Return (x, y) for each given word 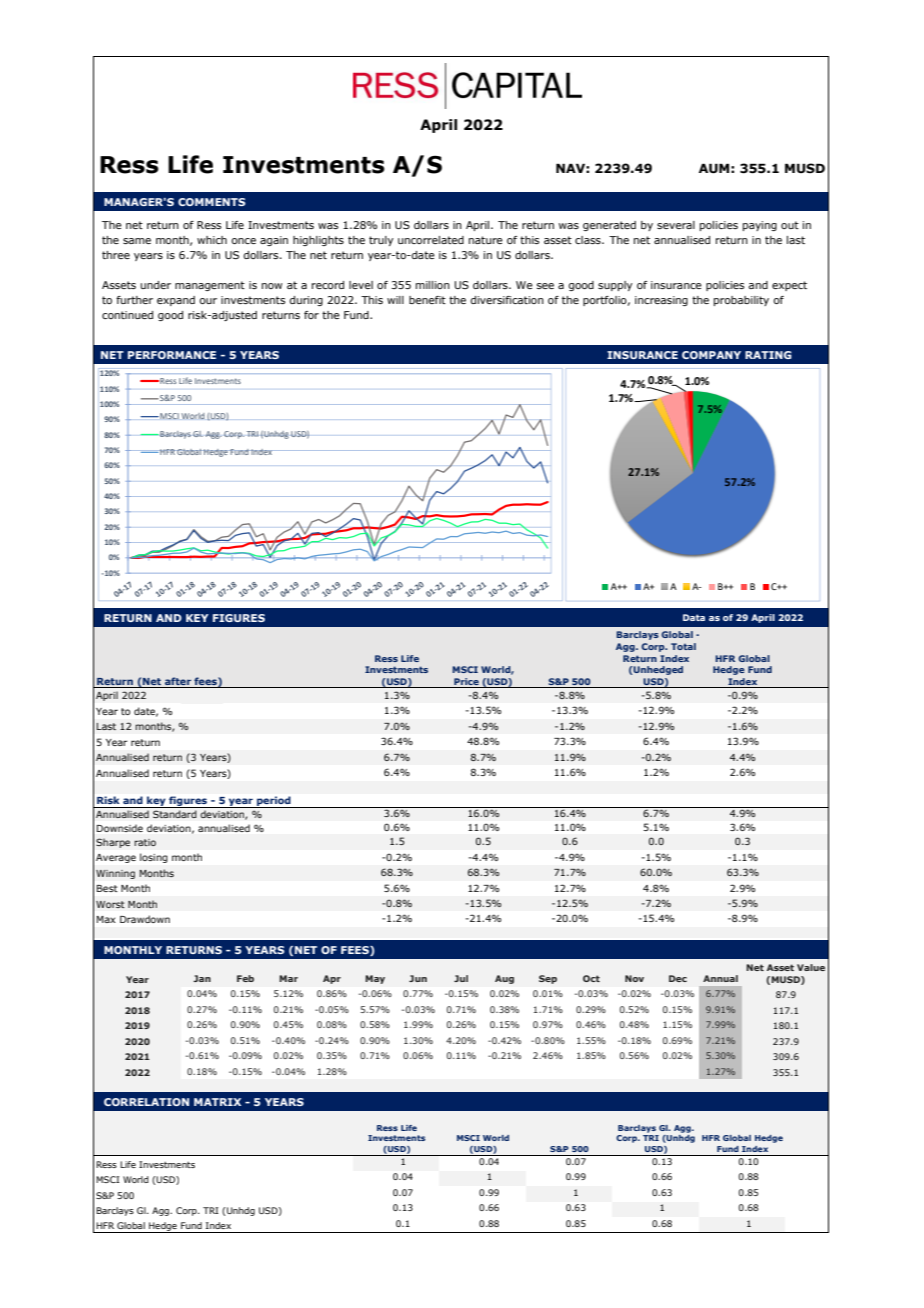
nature (486, 240)
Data (694, 617)
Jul (461, 978)
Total (683, 646)
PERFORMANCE (172, 355)
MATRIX (217, 1102)
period (274, 802)
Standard (175, 814)
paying (760, 226)
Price (466, 681)
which (212, 240)
